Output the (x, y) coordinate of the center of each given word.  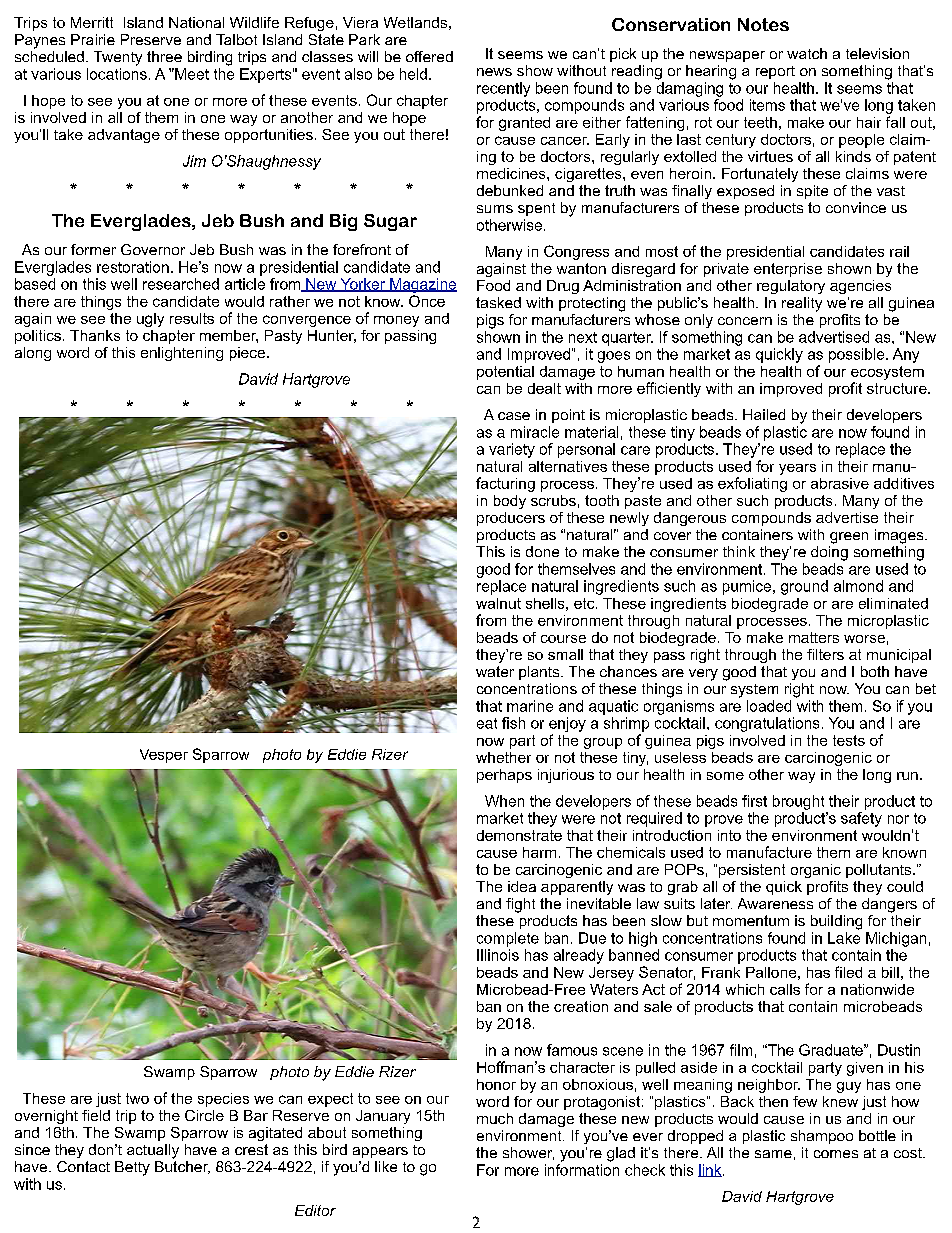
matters (814, 637)
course (563, 639)
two (137, 1098)
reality (802, 304)
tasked (498, 302)
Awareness (775, 903)
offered (429, 56)
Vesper (164, 756)
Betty (132, 1168)
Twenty (118, 58)
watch (807, 53)
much (495, 1118)
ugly (150, 320)
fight (520, 905)
